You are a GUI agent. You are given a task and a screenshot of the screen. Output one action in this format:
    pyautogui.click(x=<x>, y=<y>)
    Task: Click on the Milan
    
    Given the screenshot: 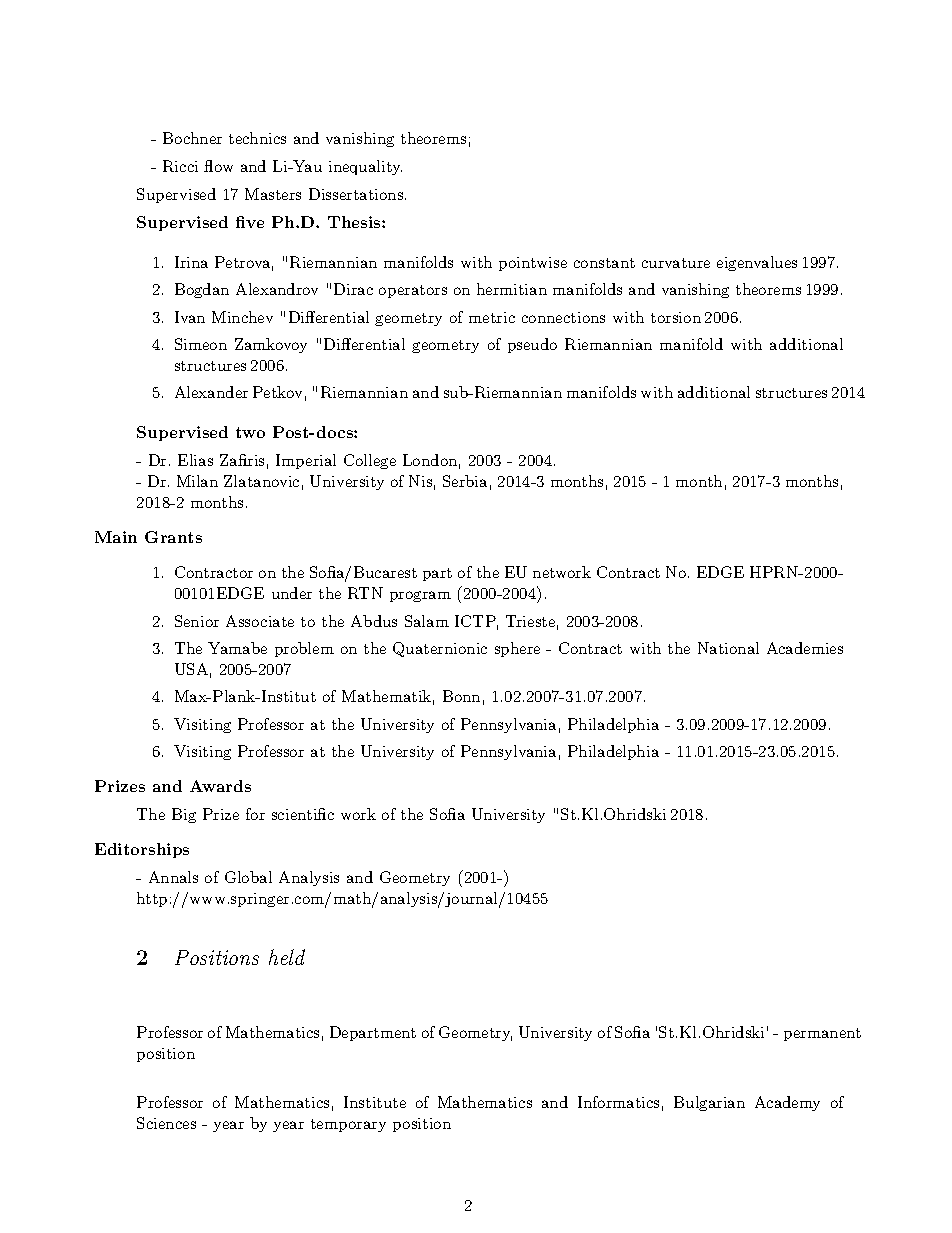 What is the action you would take?
    pyautogui.click(x=197, y=481)
